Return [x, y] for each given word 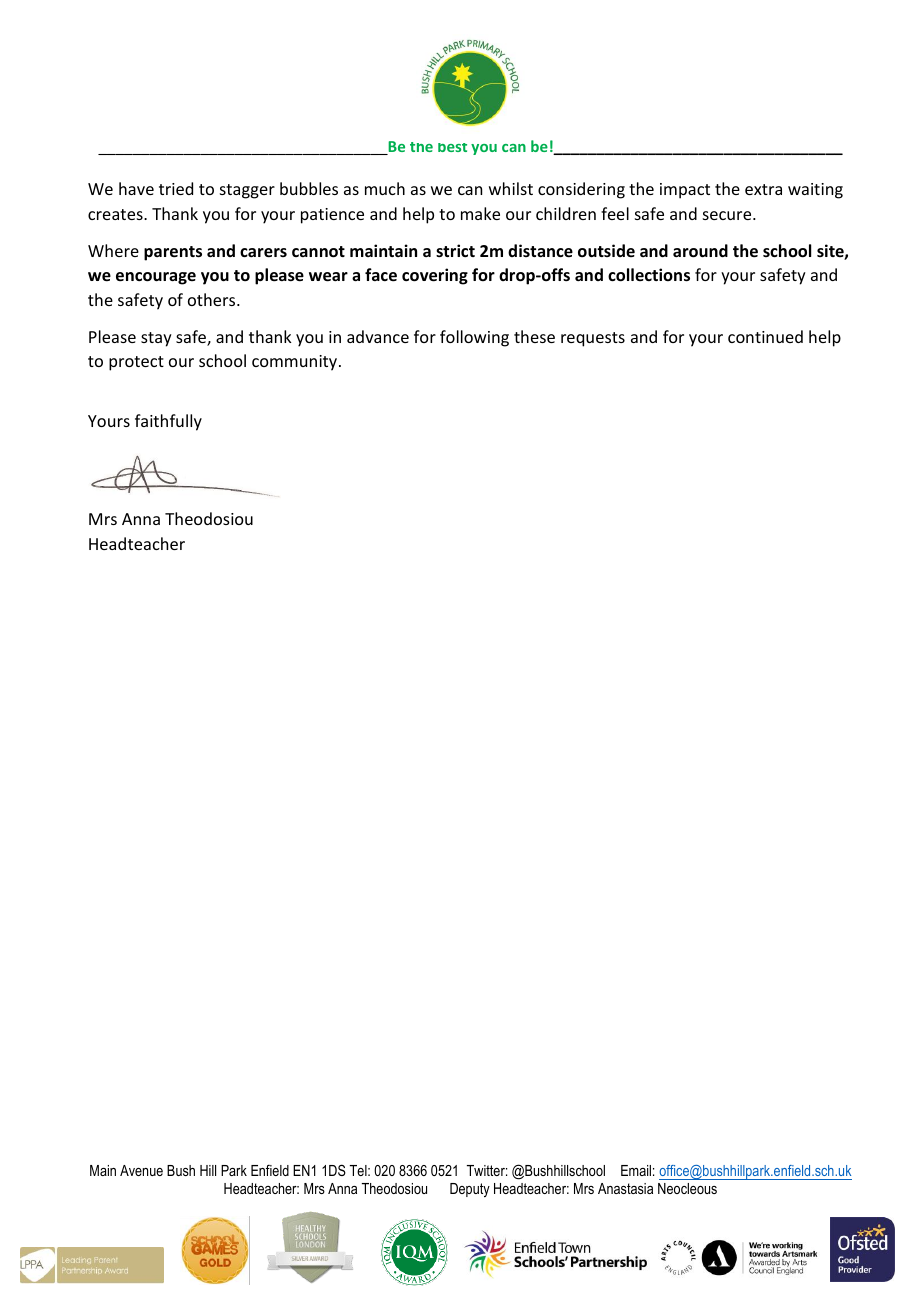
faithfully [168, 422]
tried [176, 188]
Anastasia [625, 1188]
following [474, 338]
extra [763, 189]
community [296, 363]
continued [765, 336]
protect [136, 363]
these [534, 336]
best [452, 147]
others [213, 299]
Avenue [141, 1170]
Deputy [470, 1190]
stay [156, 339]
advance [378, 336]
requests [593, 339]
